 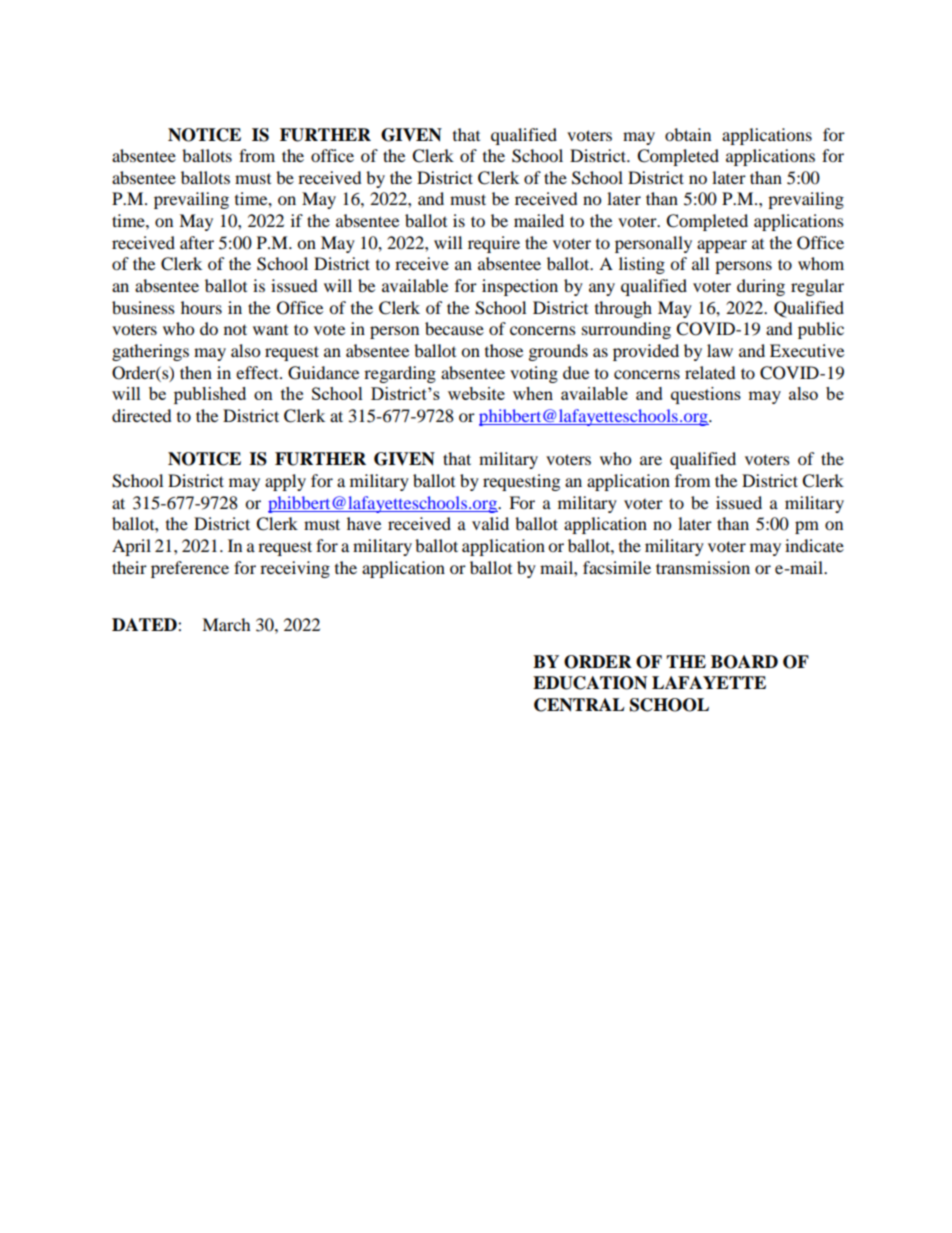 What do you see at coordinates (476, 393) in the document?
I see `website` at bounding box center [476, 393].
